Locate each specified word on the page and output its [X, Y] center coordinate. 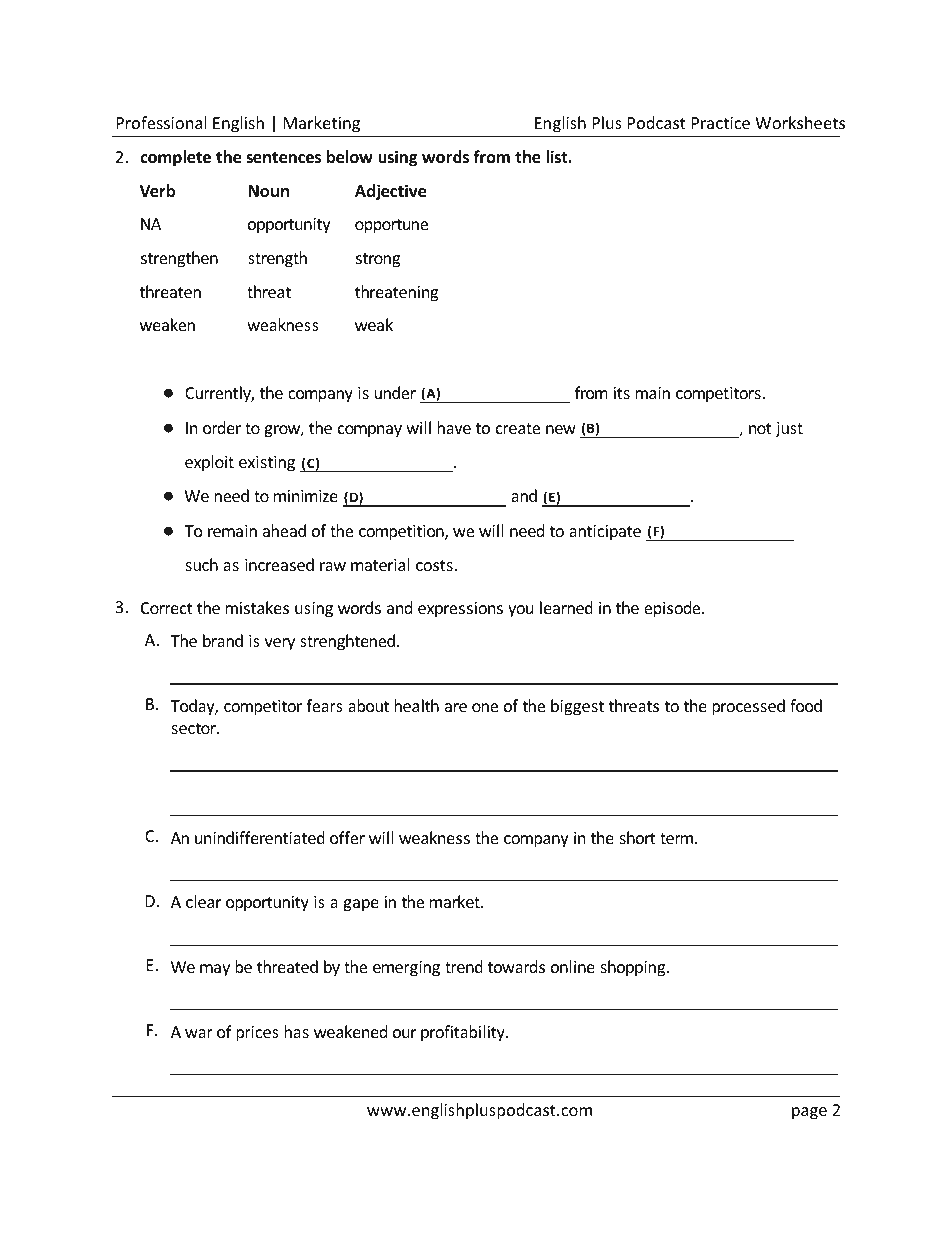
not [760, 428]
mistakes [257, 607]
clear [203, 901]
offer [347, 837]
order [222, 427]
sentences [283, 158]
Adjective [390, 192]
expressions [460, 610]
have [454, 427]
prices [257, 1034]
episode [673, 609]
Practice [721, 123]
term [678, 838]
